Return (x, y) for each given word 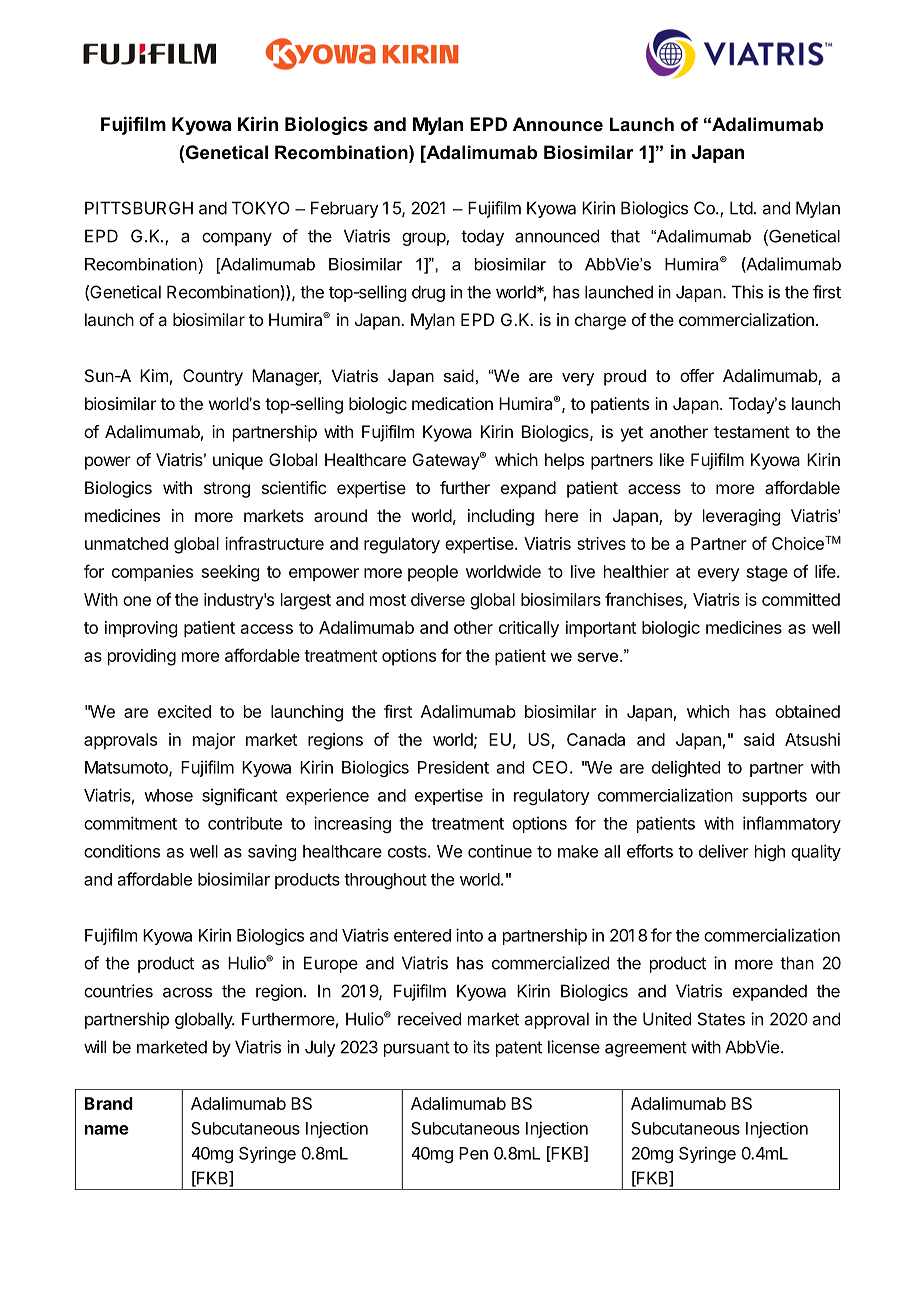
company (237, 239)
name (107, 1130)
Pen (473, 1153)
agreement (646, 1049)
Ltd (741, 208)
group (424, 239)
